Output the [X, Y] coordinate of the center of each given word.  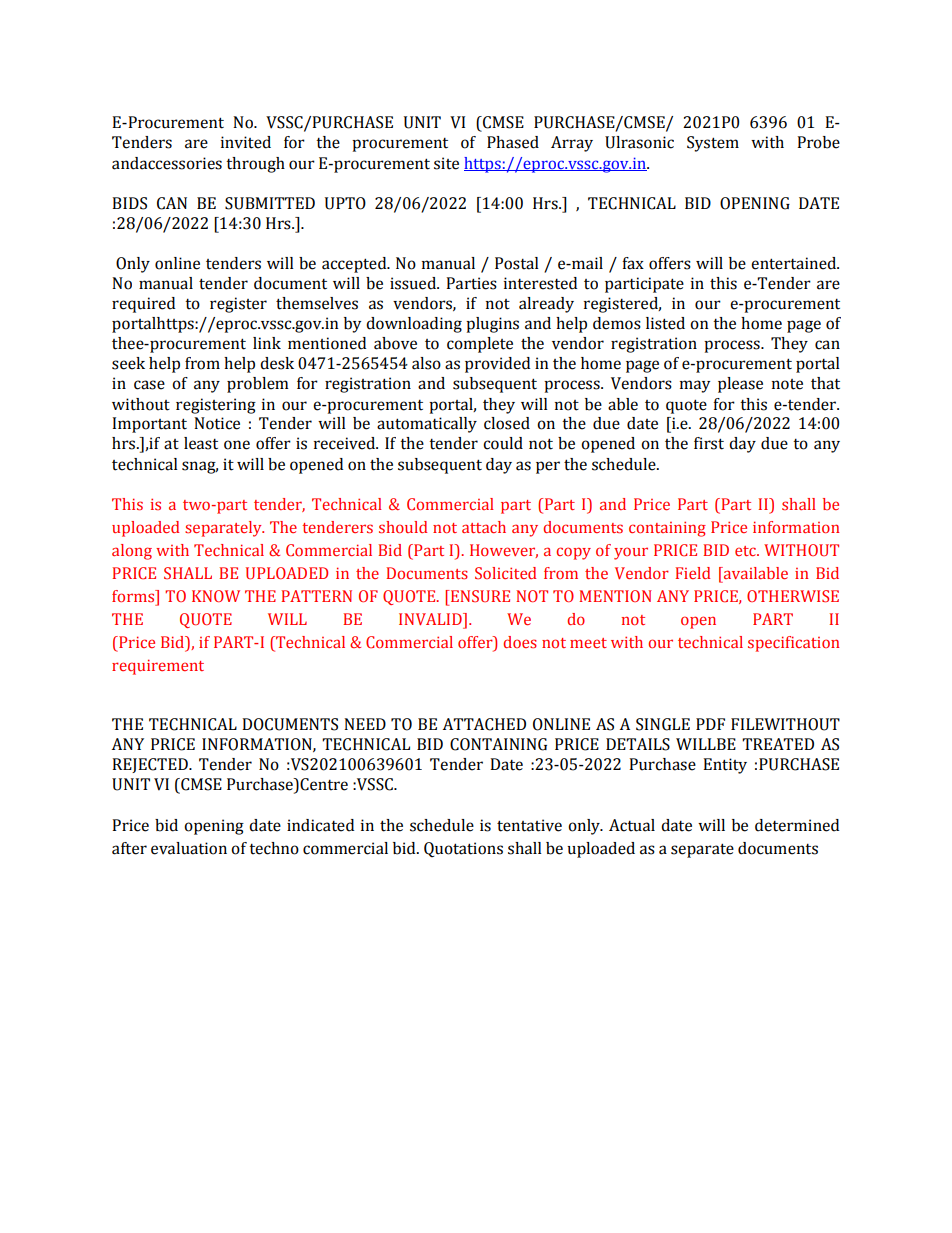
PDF [710, 724]
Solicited [505, 573]
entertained [795, 263]
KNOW [216, 596]
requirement [158, 667]
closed [507, 423]
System [713, 144]
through [255, 165]
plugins [492, 325]
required [143, 305]
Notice [217, 423]
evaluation [189, 848]
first [709, 443]
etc [746, 551]
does [520, 642]
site [446, 163]
